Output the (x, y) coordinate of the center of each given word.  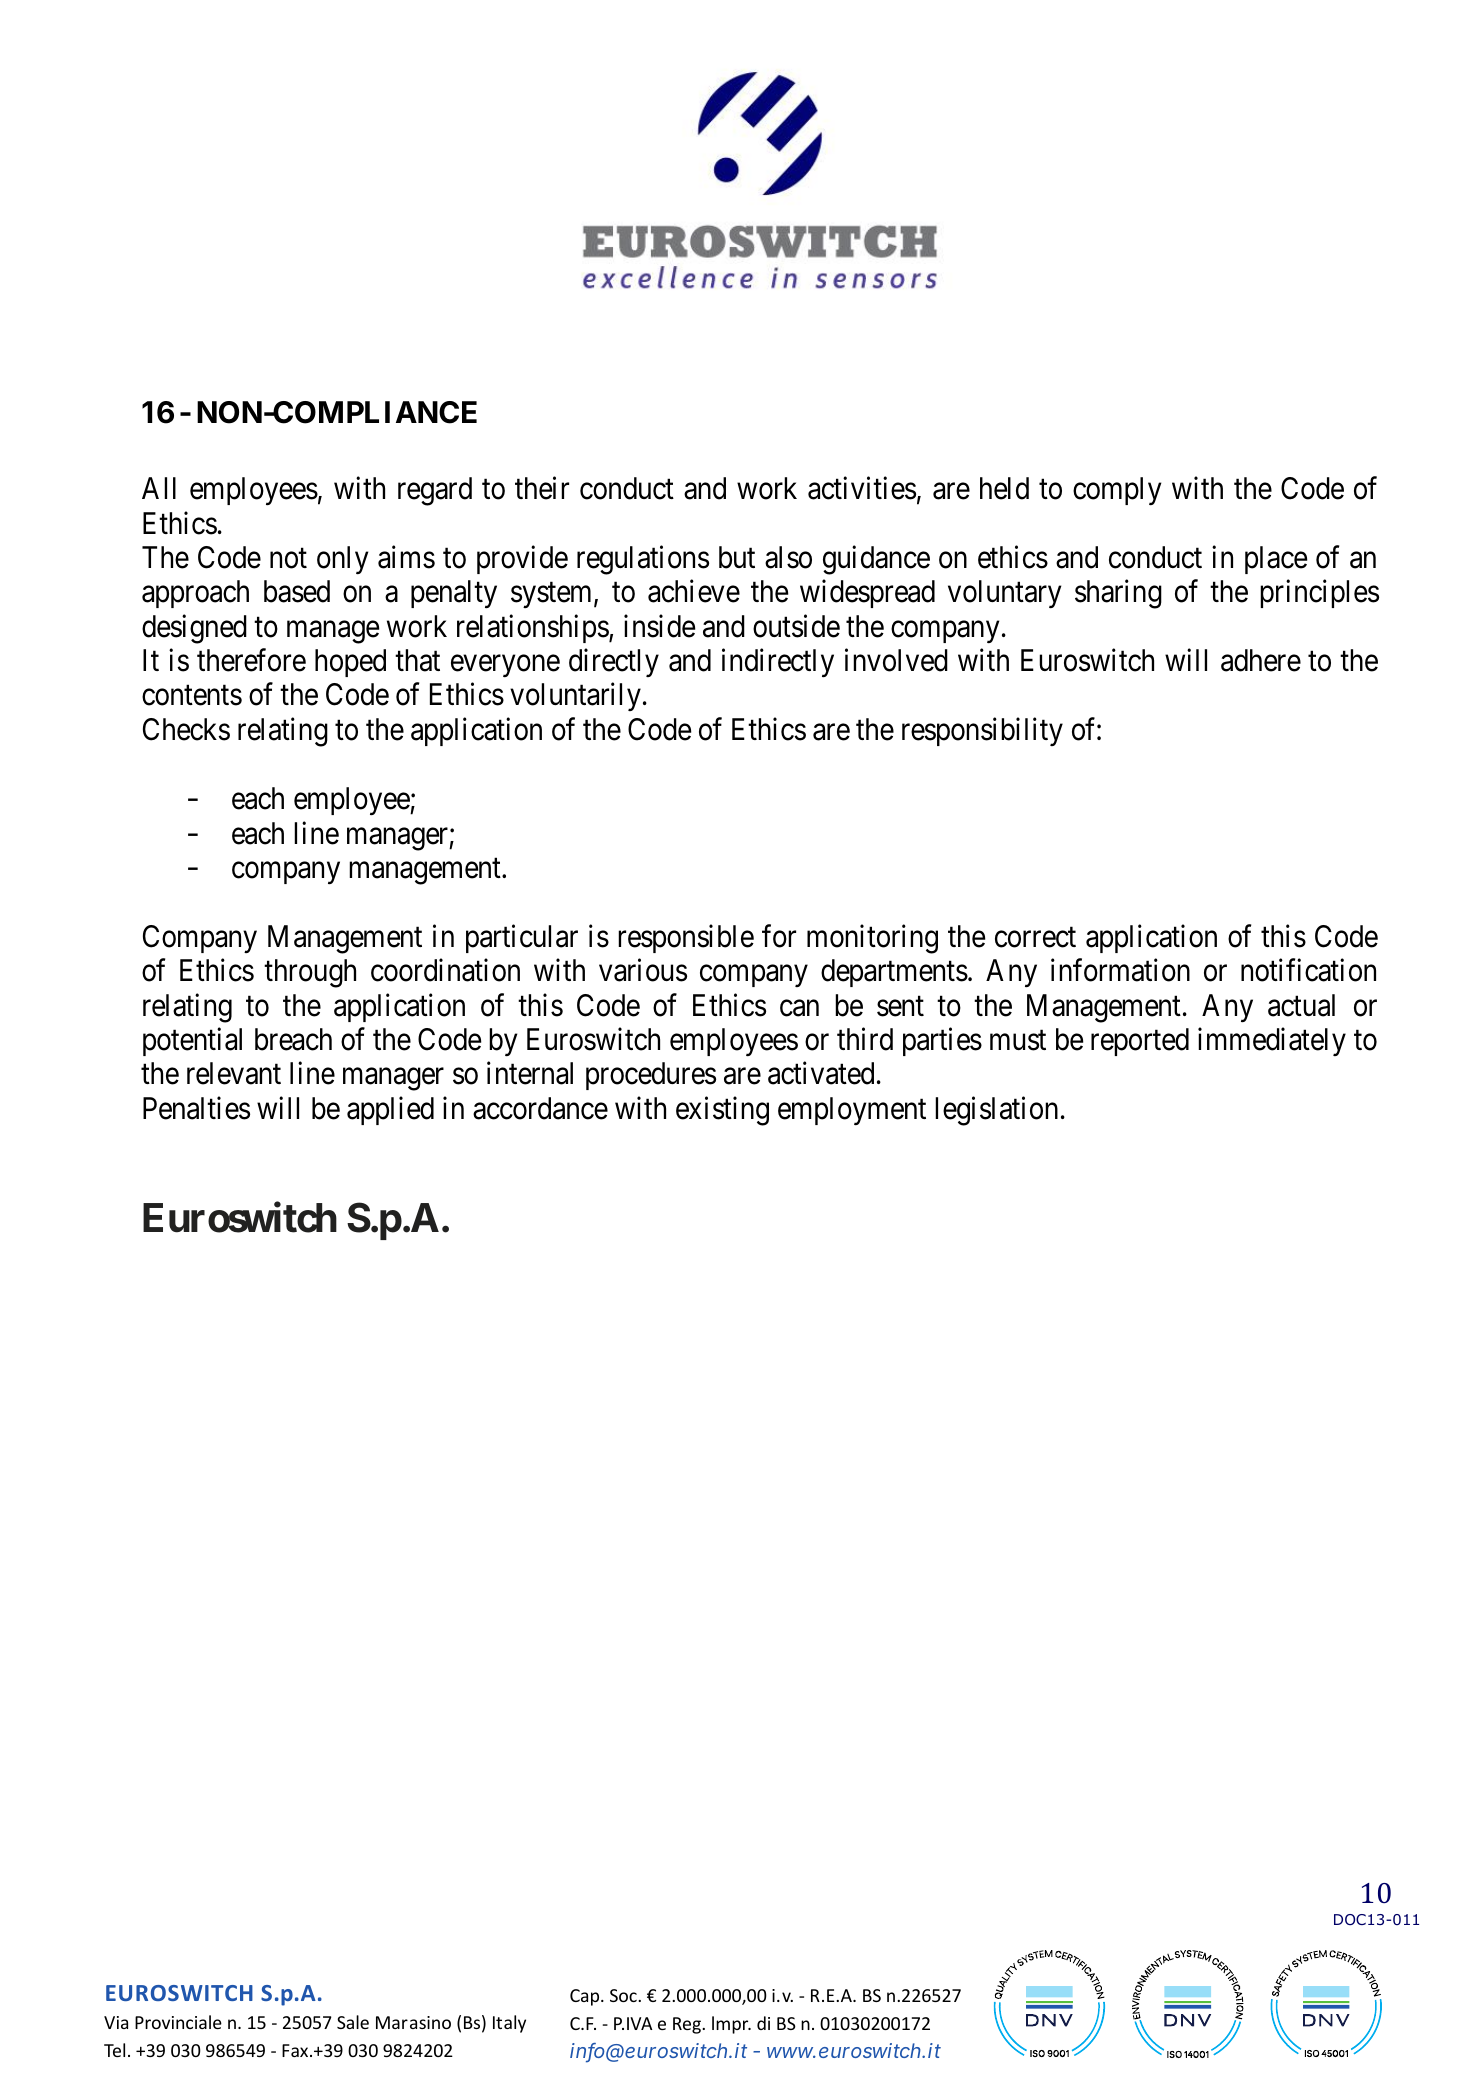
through (310, 973)
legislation (996, 1111)
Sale (353, 2022)
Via (116, 2022)
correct (1035, 938)
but (737, 557)
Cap (586, 1997)
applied (390, 1110)
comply (1117, 491)
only (342, 560)
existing (722, 1111)
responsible (686, 938)
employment (852, 1111)
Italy (509, 2024)
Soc (624, 1995)
